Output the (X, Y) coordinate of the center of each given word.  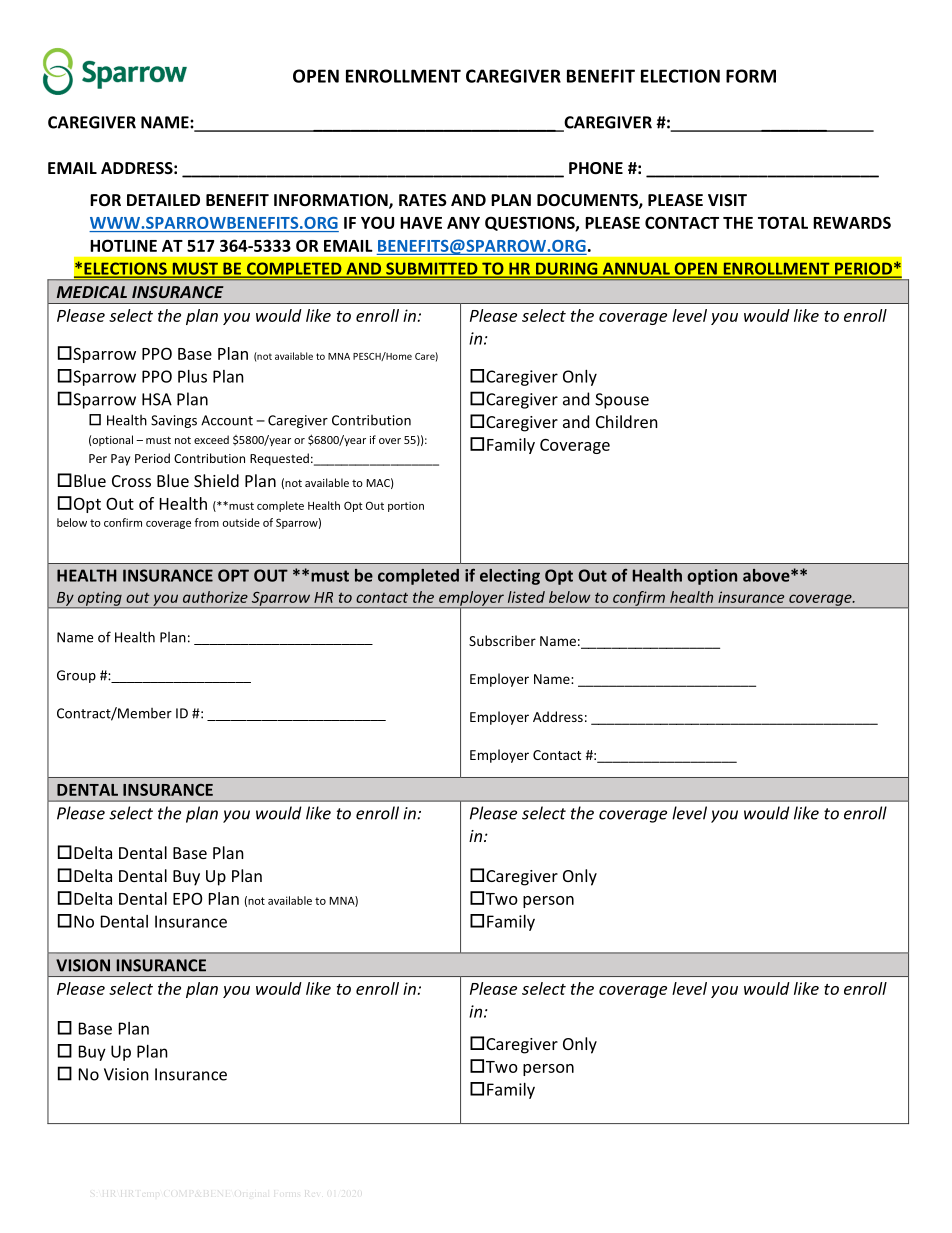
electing (510, 577)
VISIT (727, 200)
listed (526, 597)
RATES (423, 200)
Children (627, 421)
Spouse (622, 401)
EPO (187, 898)
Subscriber (502, 640)
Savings (174, 421)
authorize (215, 597)
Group (76, 676)
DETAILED (163, 200)
